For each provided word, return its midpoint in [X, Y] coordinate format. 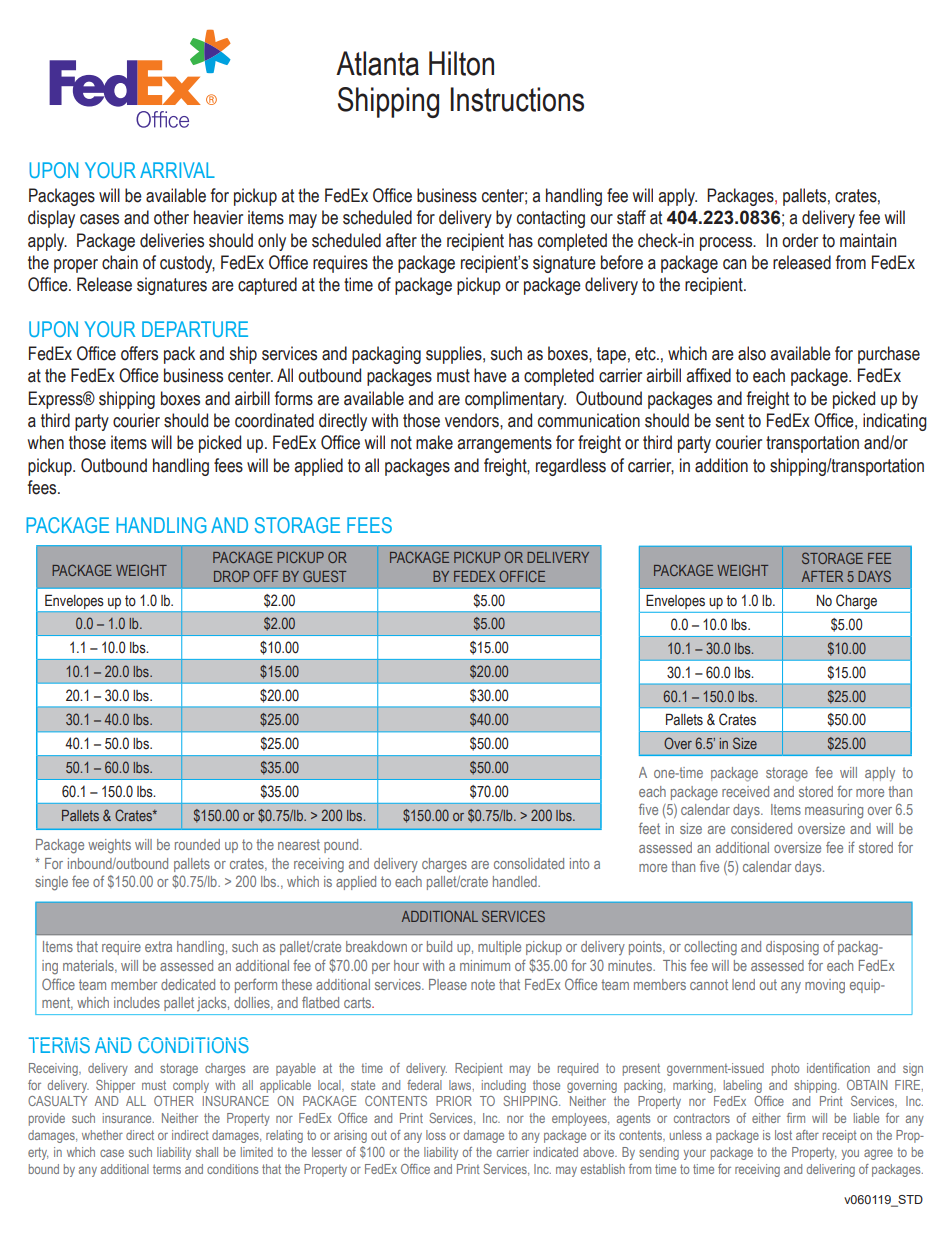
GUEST [324, 576]
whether [102, 1135]
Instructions [517, 99]
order [800, 240]
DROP [231, 576]
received [745, 791]
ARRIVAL [177, 170]
